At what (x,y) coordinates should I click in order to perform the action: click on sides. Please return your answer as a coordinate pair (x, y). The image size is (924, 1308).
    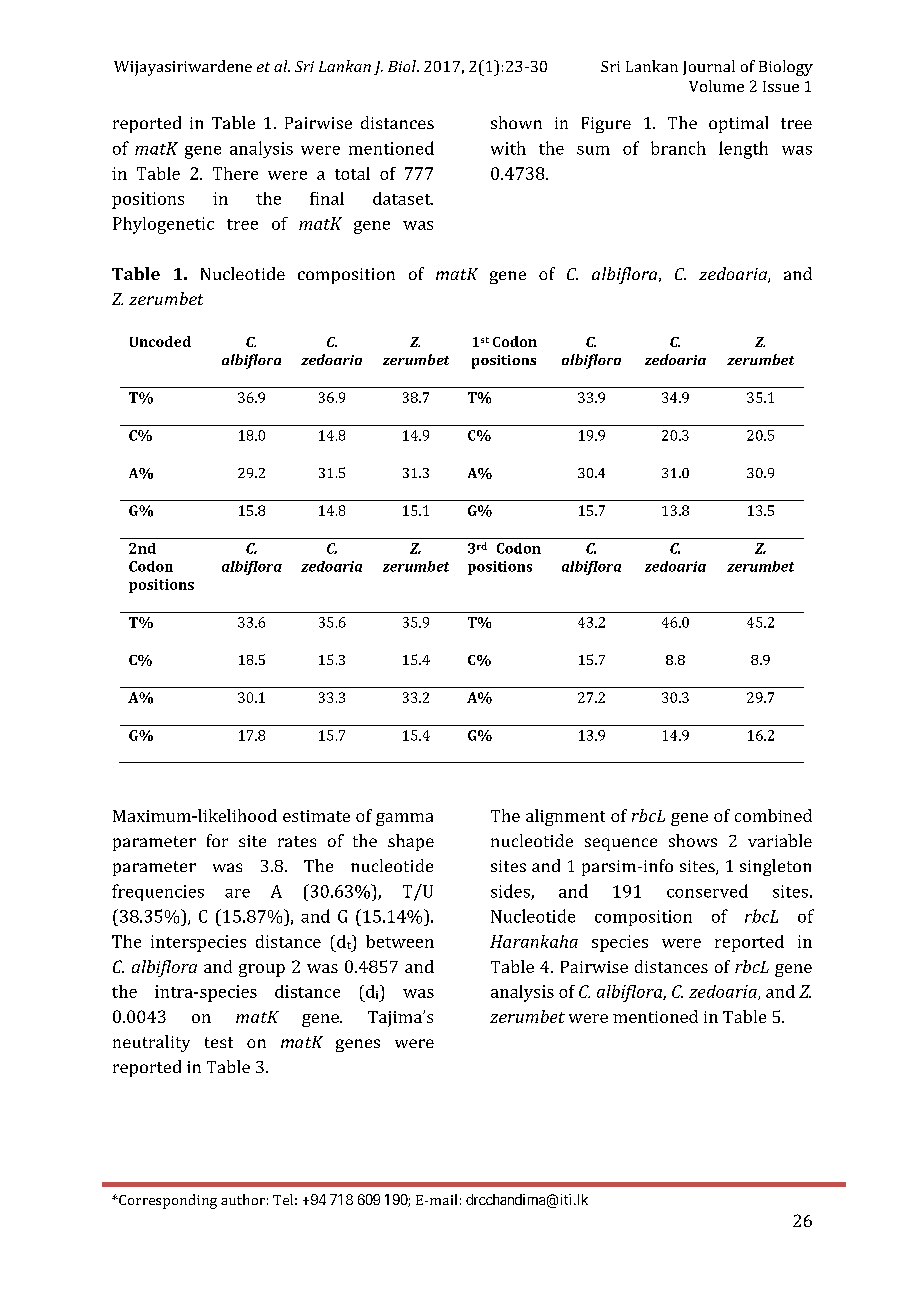
    Looking at the image, I should click on (511, 892).
